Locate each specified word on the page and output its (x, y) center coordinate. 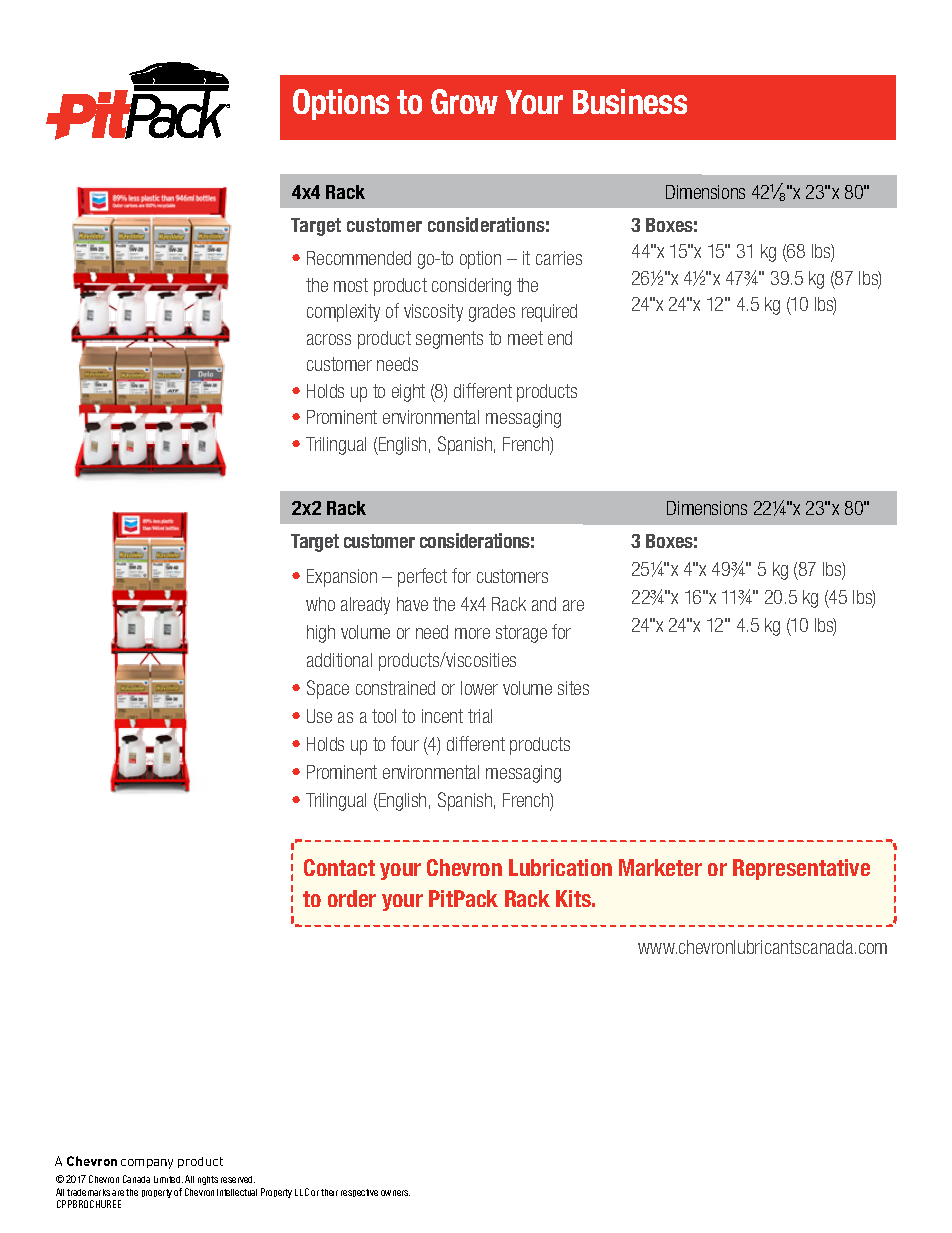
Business (630, 101)
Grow (464, 101)
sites (573, 688)
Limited (168, 1179)
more (472, 633)
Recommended (359, 258)
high (321, 634)
